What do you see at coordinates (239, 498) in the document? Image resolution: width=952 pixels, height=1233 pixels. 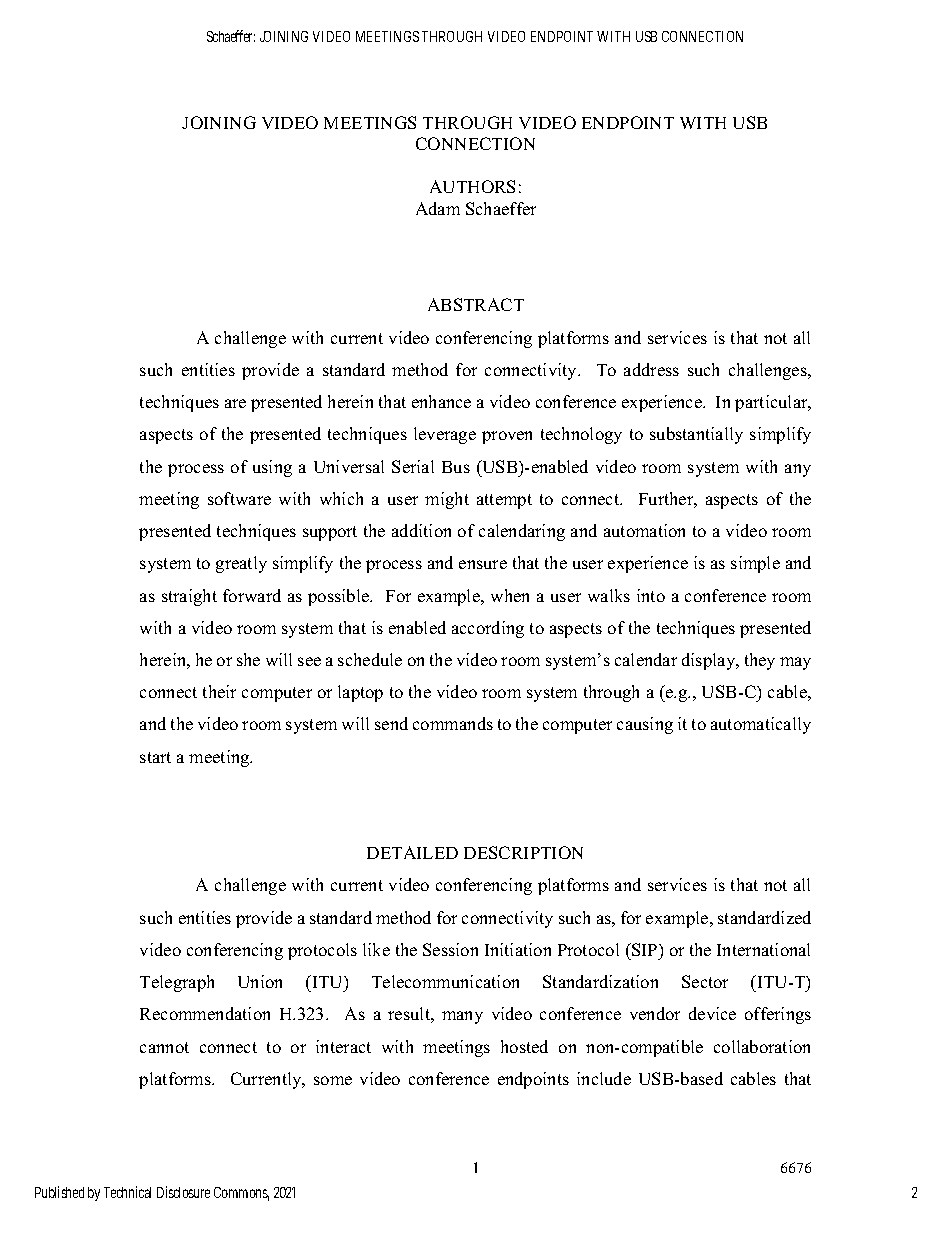 I see `software` at bounding box center [239, 498].
